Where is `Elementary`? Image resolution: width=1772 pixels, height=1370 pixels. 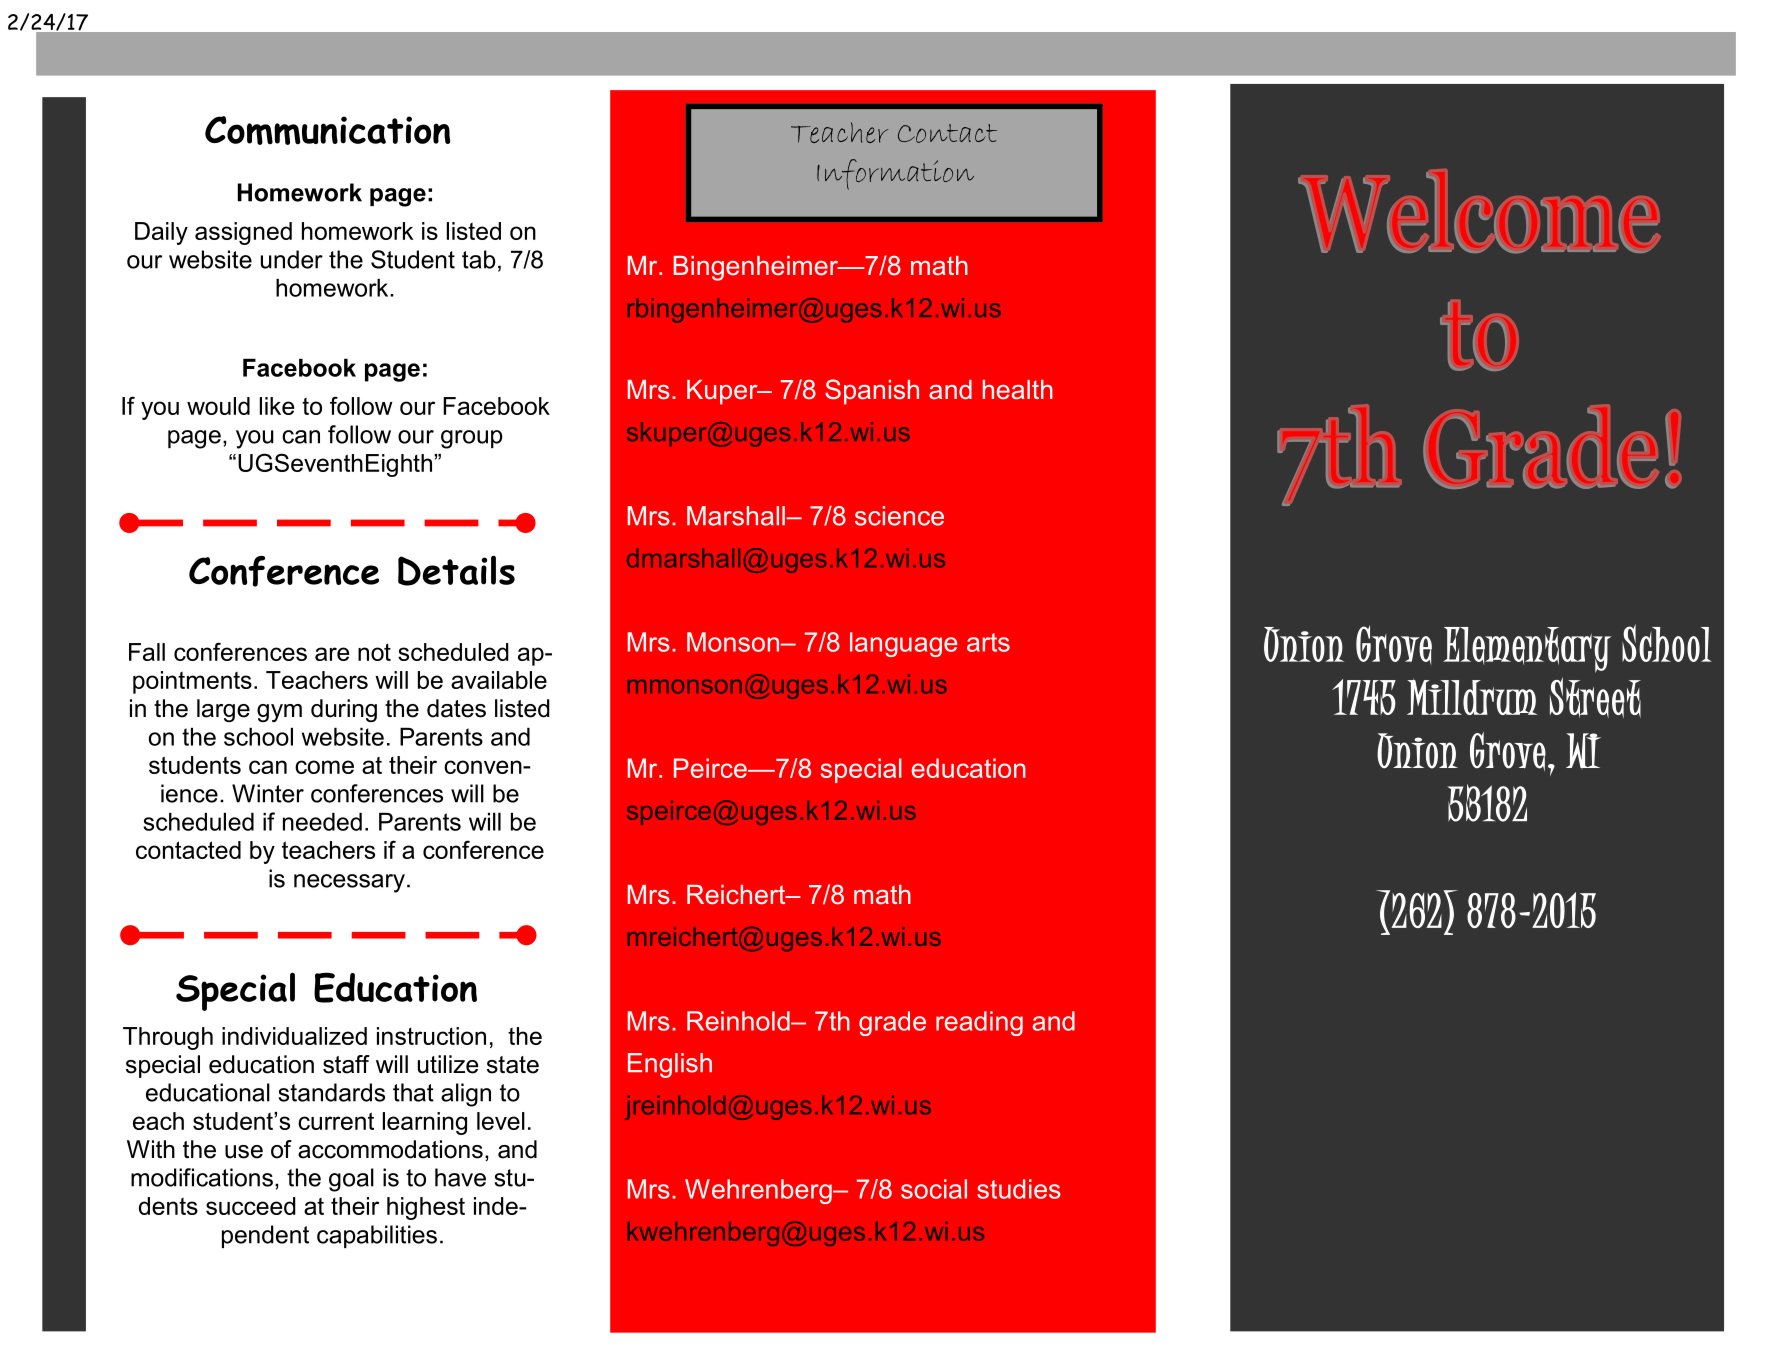
Elementary is located at coordinates (1527, 650).
